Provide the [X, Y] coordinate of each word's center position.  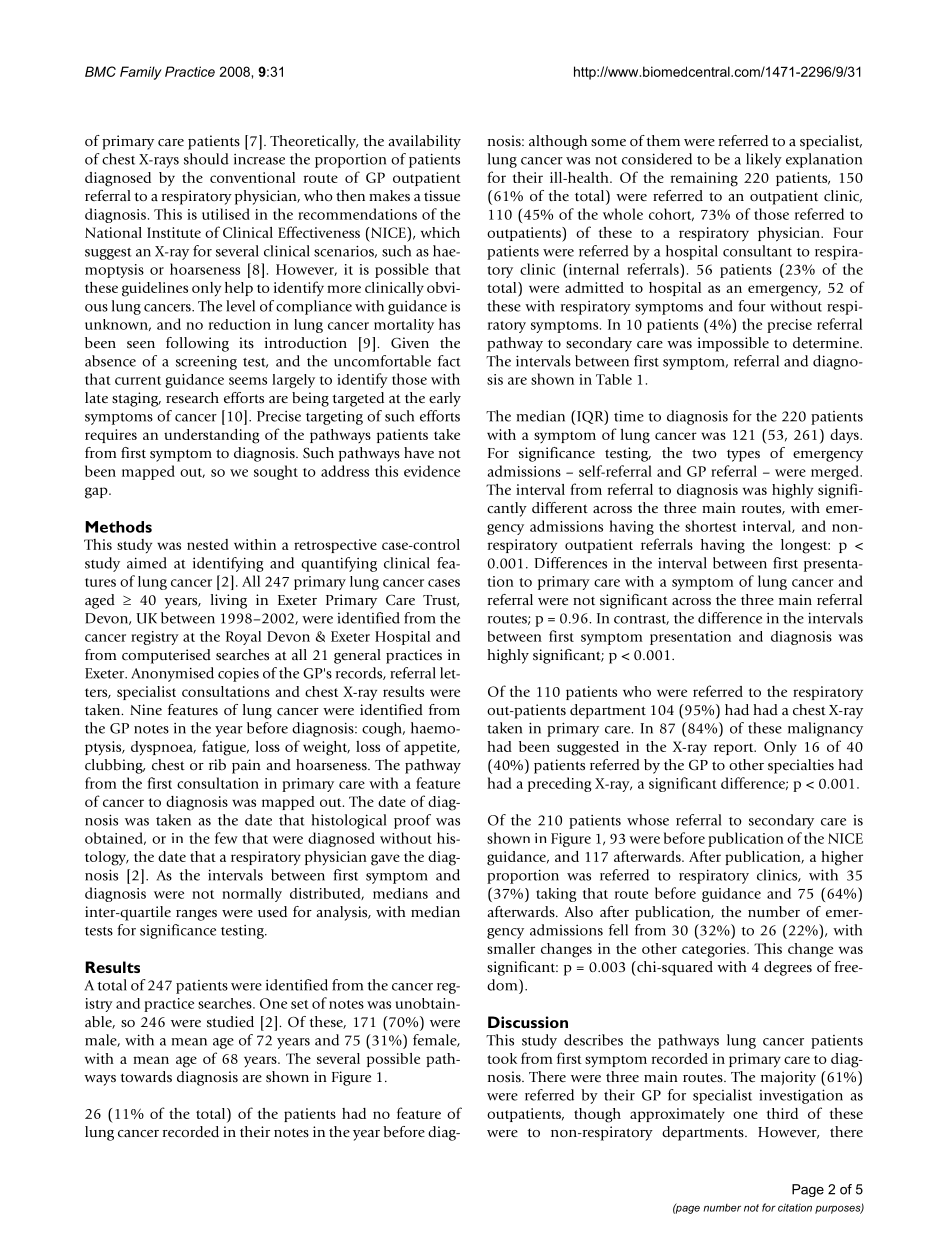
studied [230, 1021]
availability [424, 142]
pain [246, 766]
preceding [560, 784]
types [743, 455]
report [735, 749]
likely [764, 160]
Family [141, 73]
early [445, 399]
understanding [212, 436]
